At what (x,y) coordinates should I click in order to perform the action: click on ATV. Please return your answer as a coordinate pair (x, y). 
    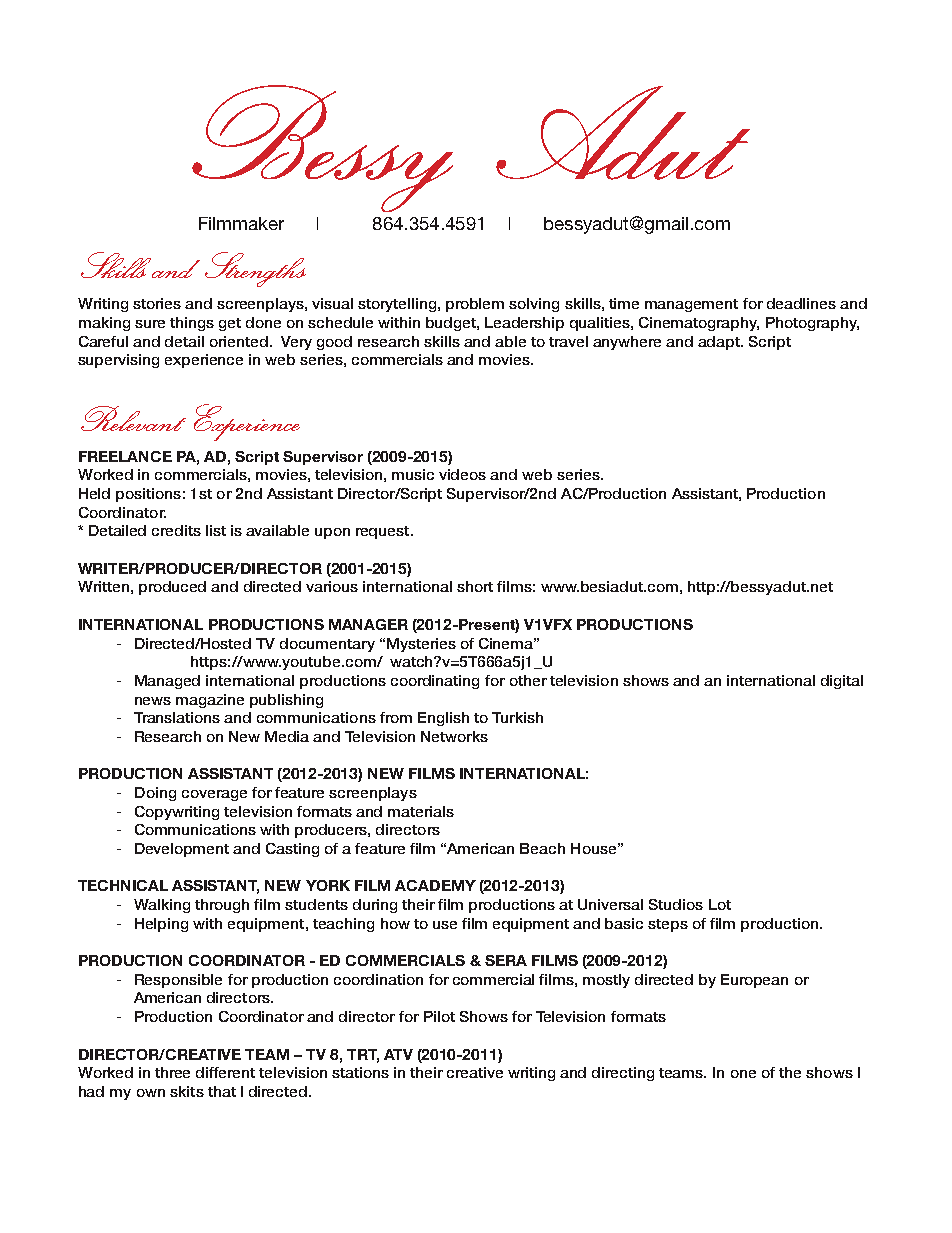
    Looking at the image, I should click on (398, 1054).
